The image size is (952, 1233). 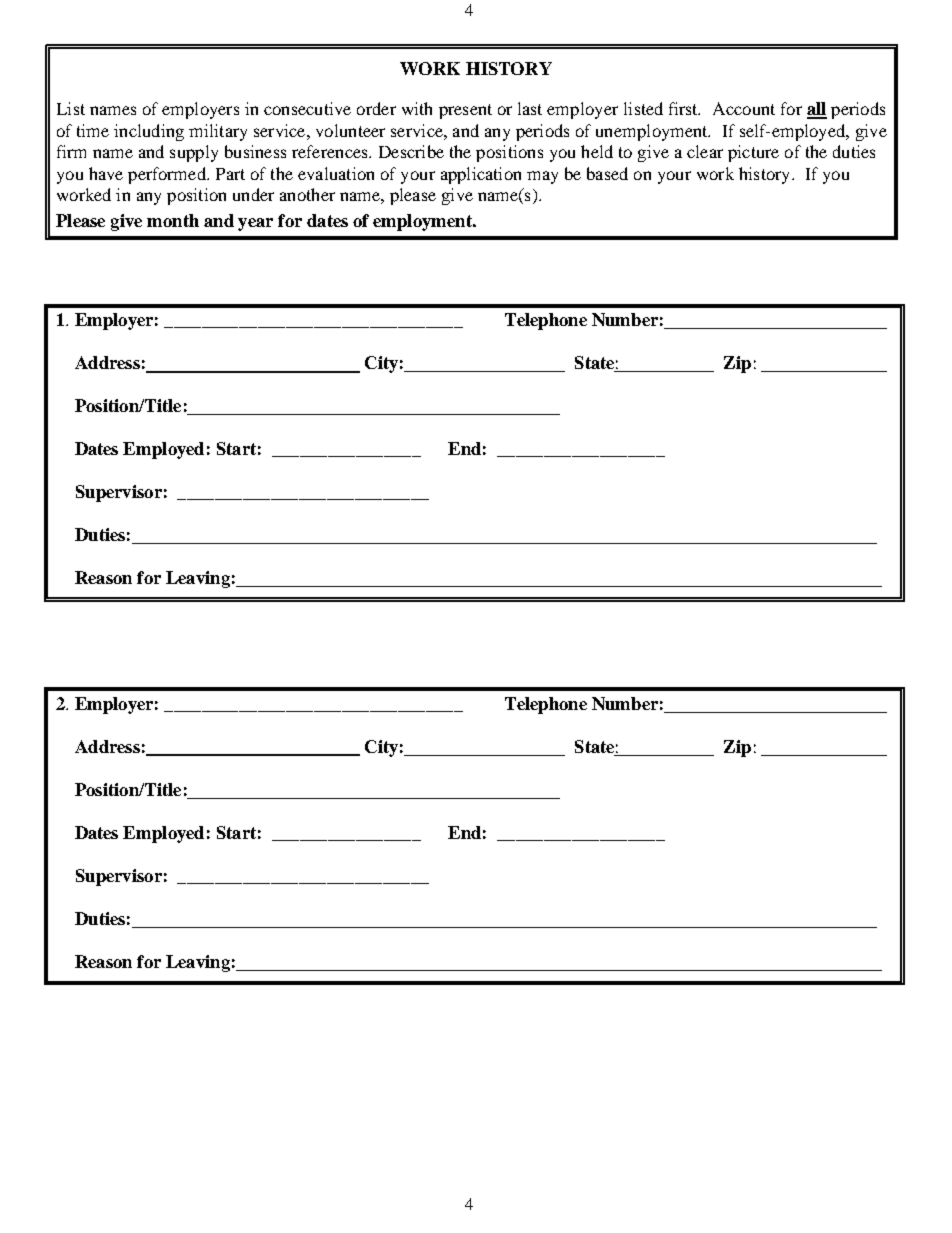 What do you see at coordinates (411, 151) in the screenshot?
I see `Describe` at bounding box center [411, 151].
